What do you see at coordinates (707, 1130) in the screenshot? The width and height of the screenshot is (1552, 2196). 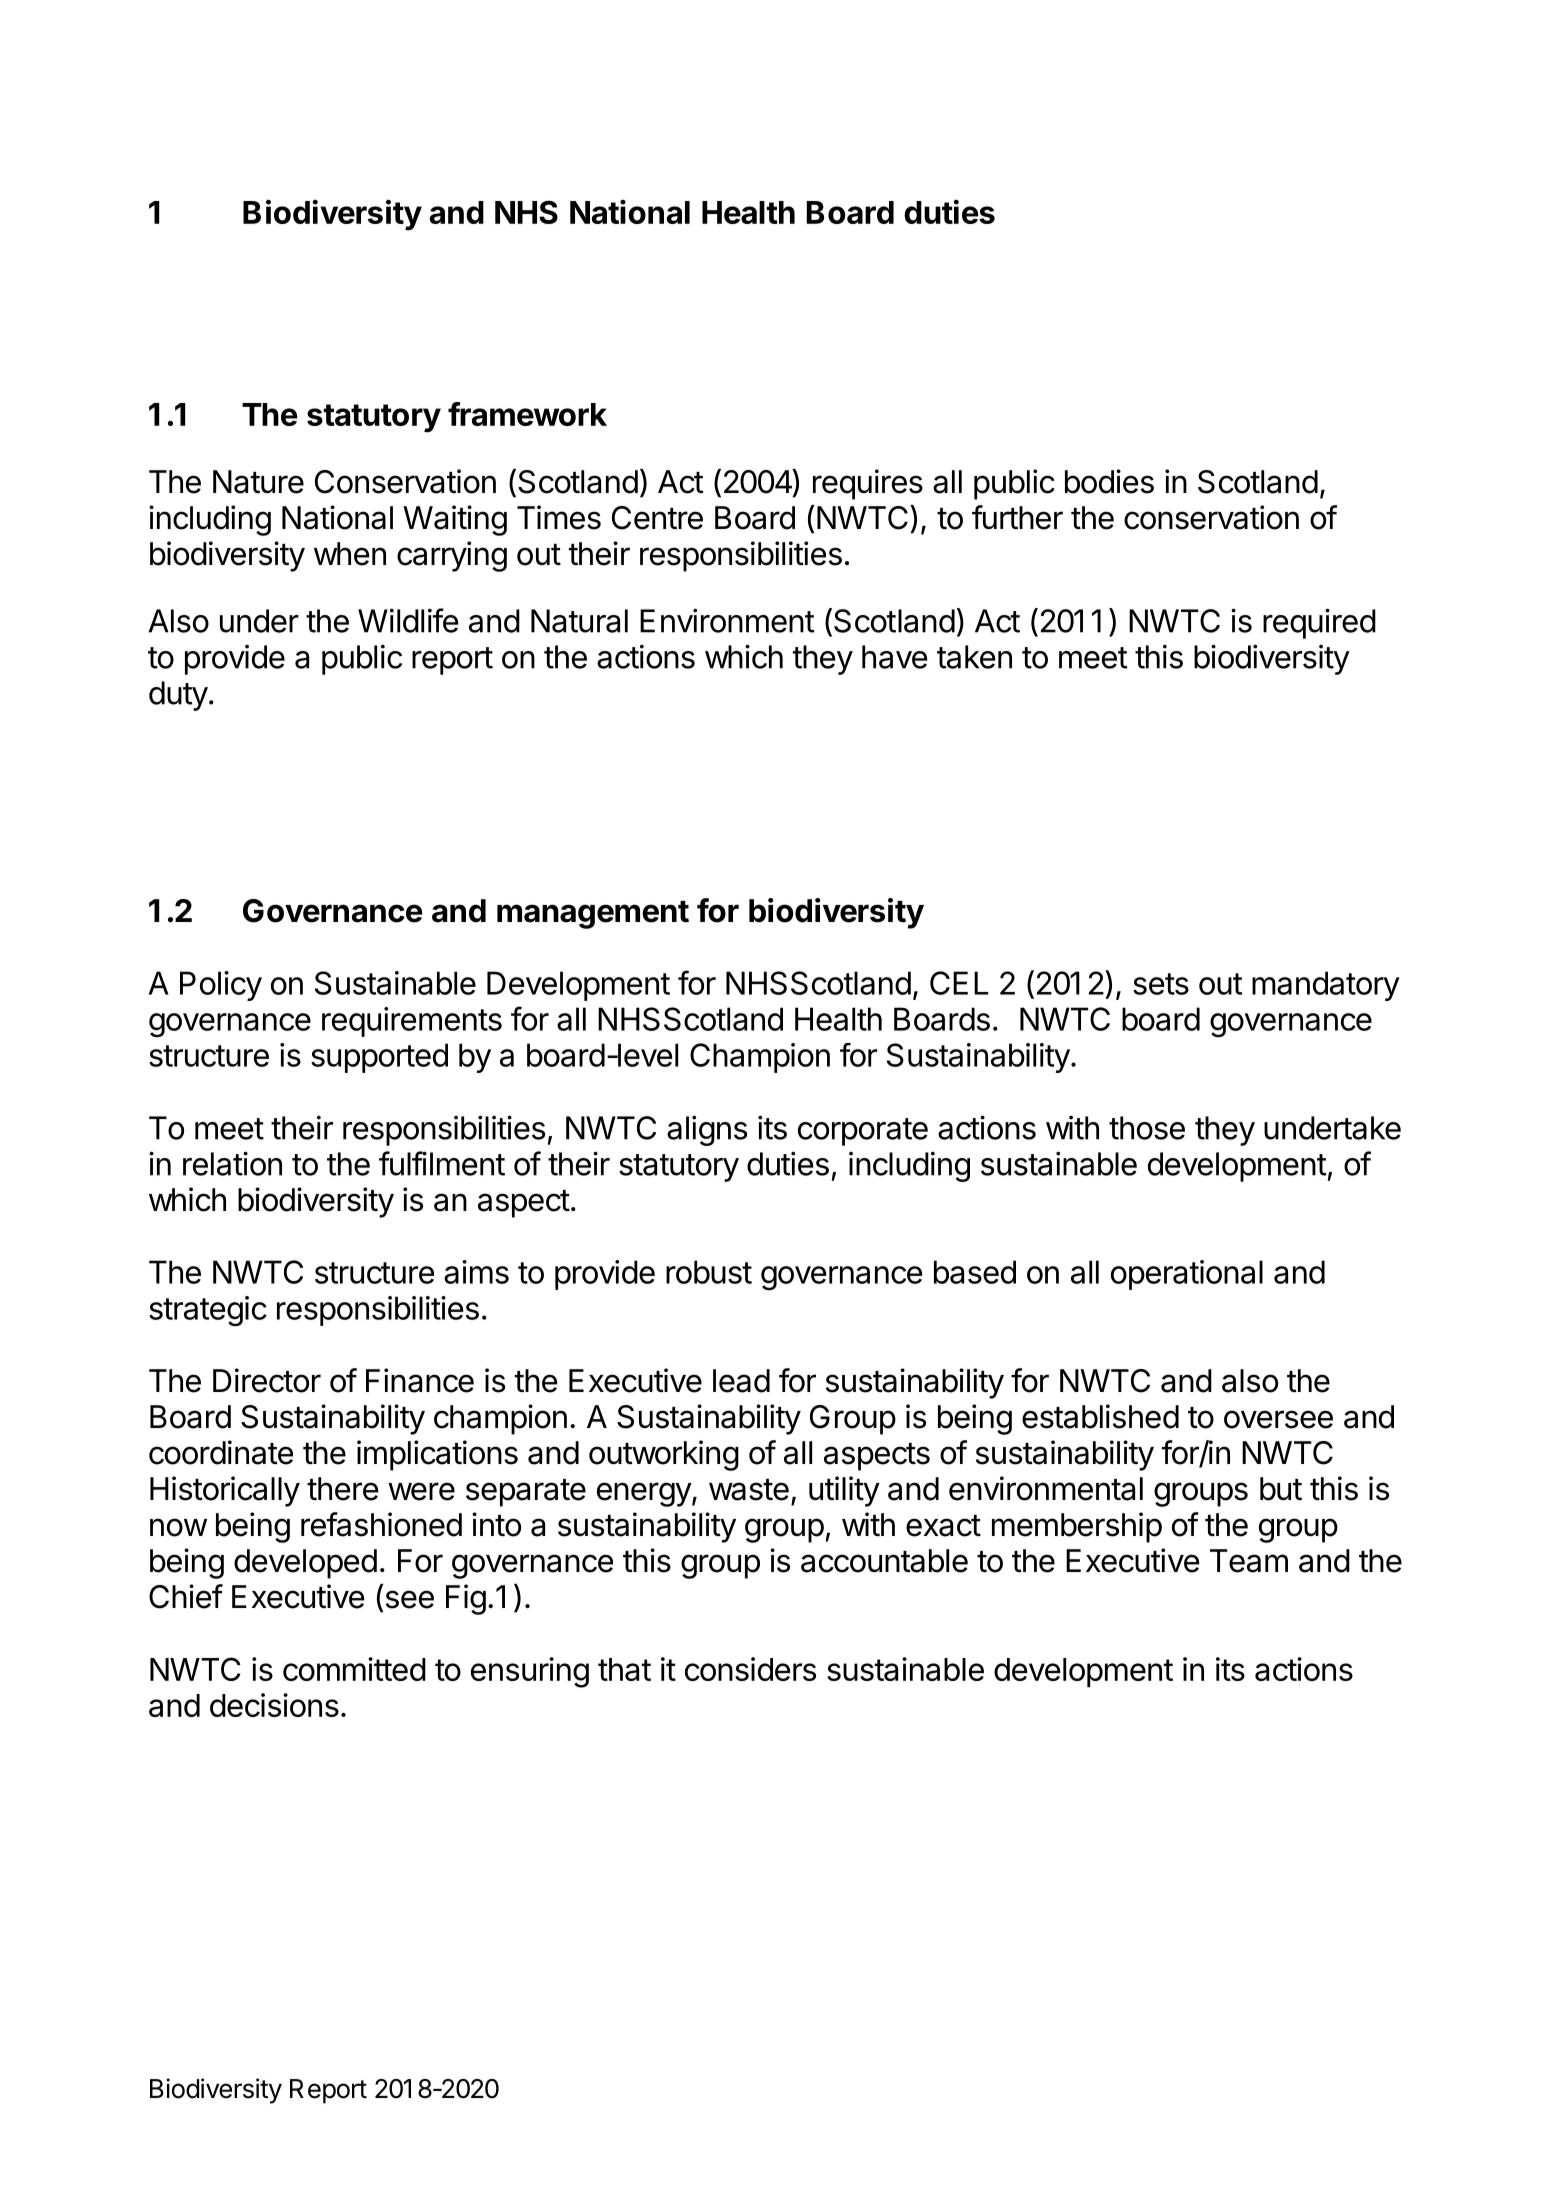 I see `aligns` at bounding box center [707, 1130].
